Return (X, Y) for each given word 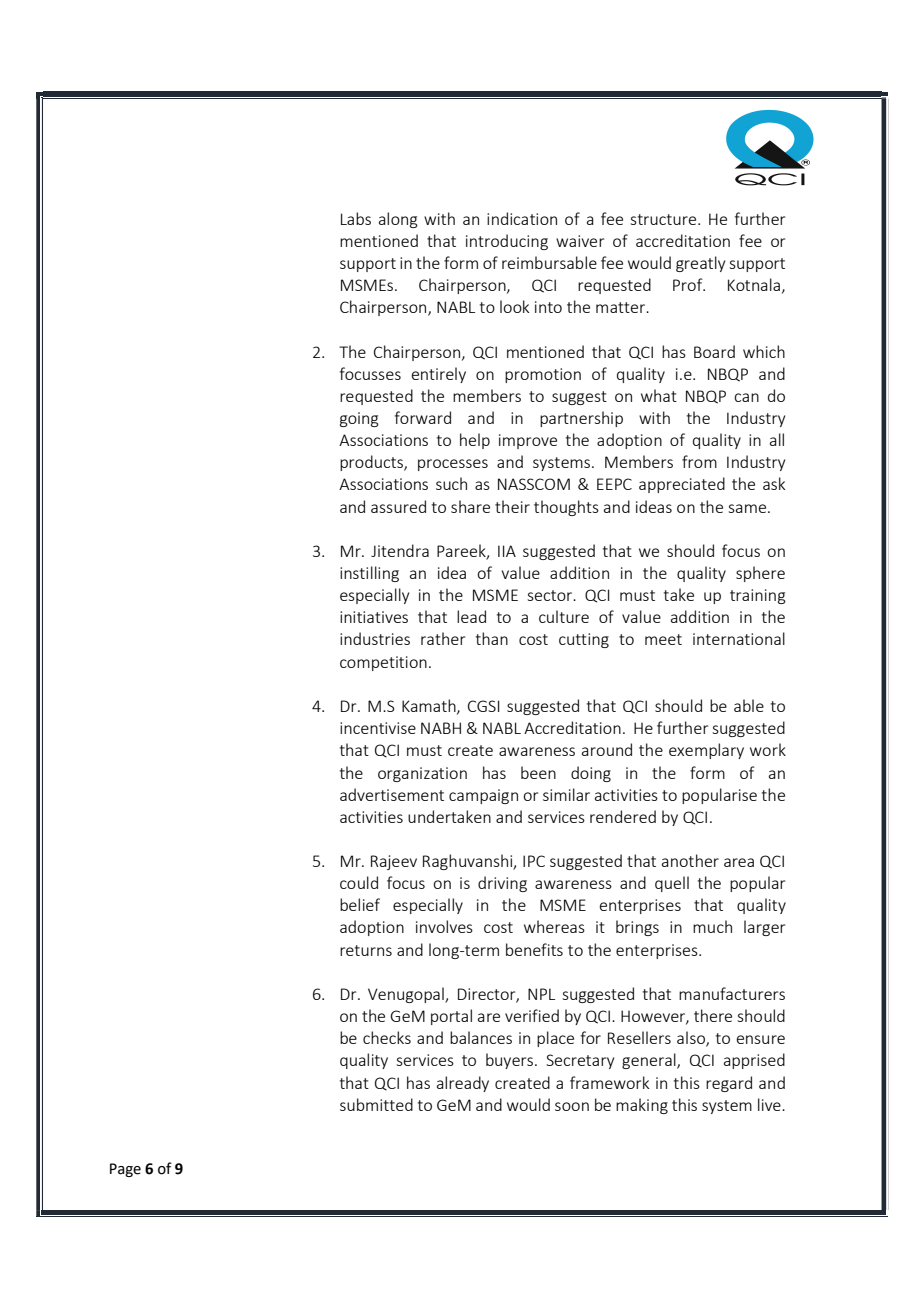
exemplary (706, 751)
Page (125, 1170)
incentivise (378, 728)
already (463, 1084)
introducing (507, 242)
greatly (700, 264)
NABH (441, 728)
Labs (356, 218)
